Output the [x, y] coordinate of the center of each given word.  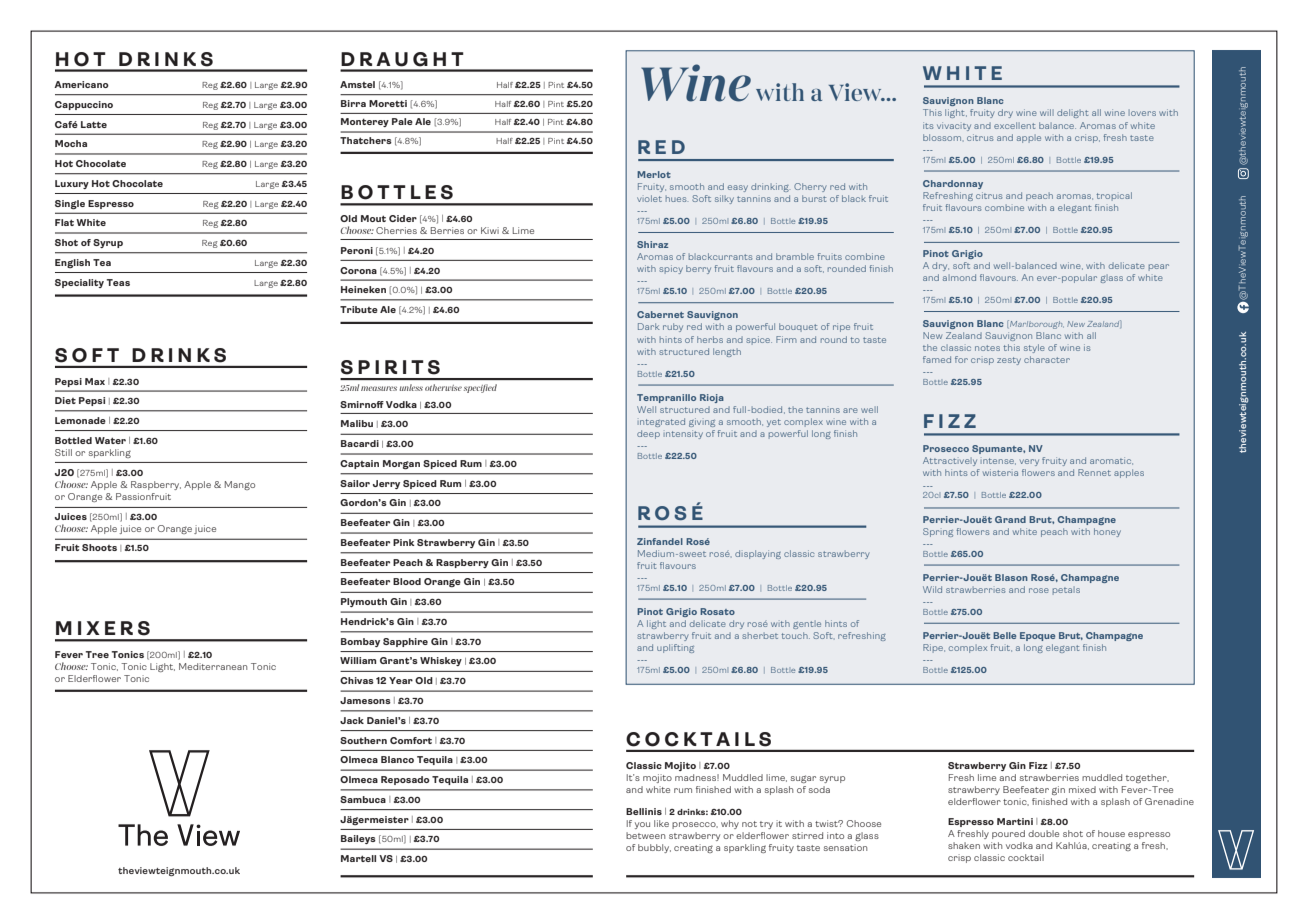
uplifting [675, 648]
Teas [118, 282]
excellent [1014, 125]
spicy [671, 269]
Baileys [358, 839]
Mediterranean [213, 666]
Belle [1004, 635]
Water [110, 440]
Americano [81, 84]
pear [1159, 267]
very [1029, 462]
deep [648, 434]
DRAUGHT [402, 59]
